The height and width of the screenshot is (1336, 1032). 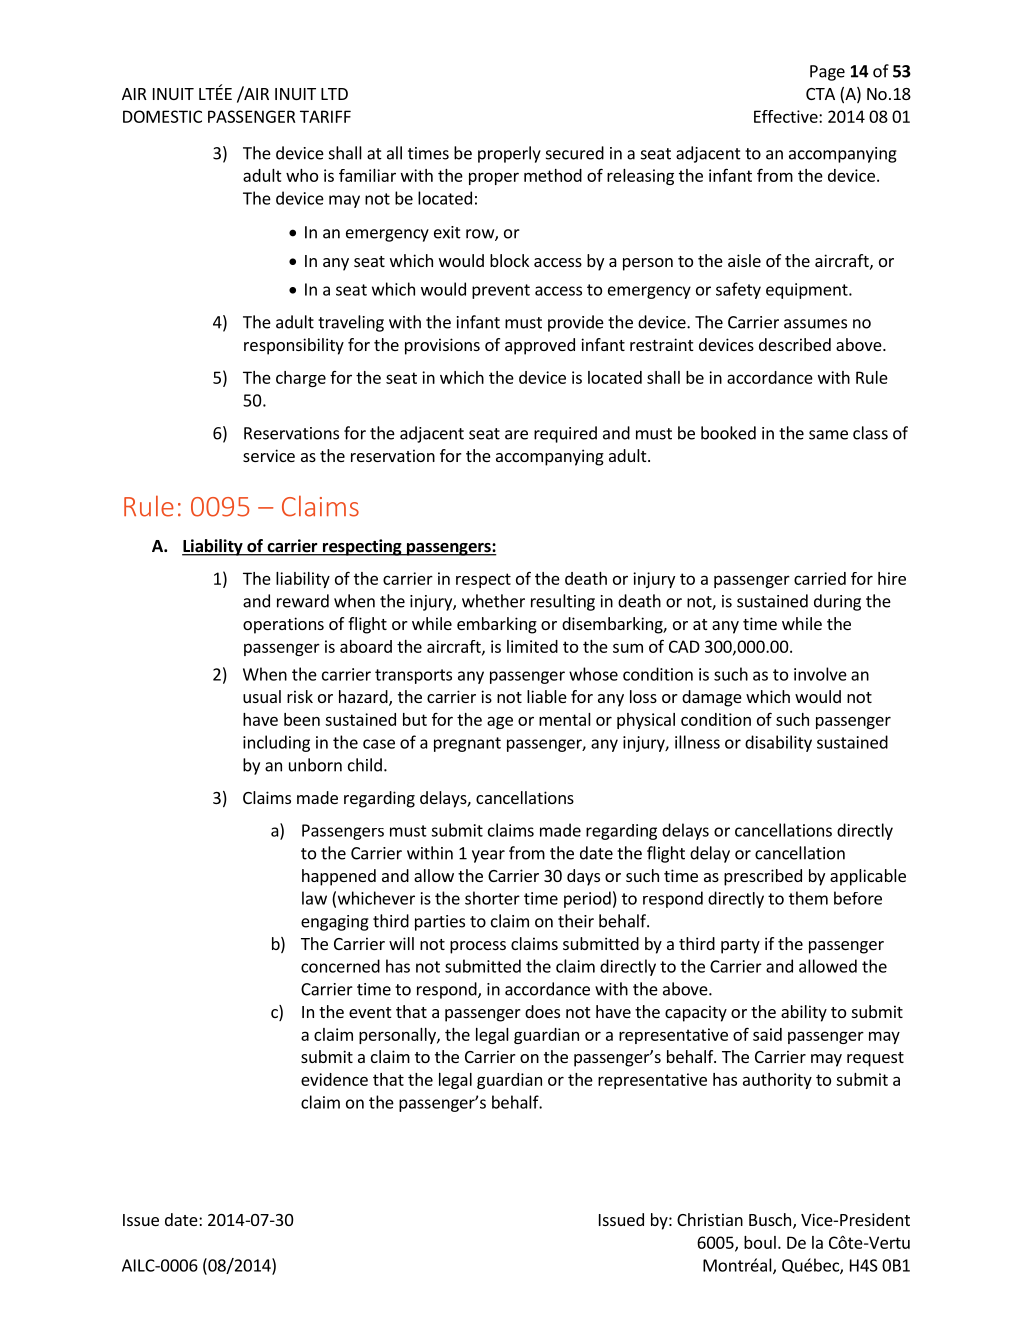 What do you see at coordinates (820, 674) in the screenshot?
I see `involve` at bounding box center [820, 674].
